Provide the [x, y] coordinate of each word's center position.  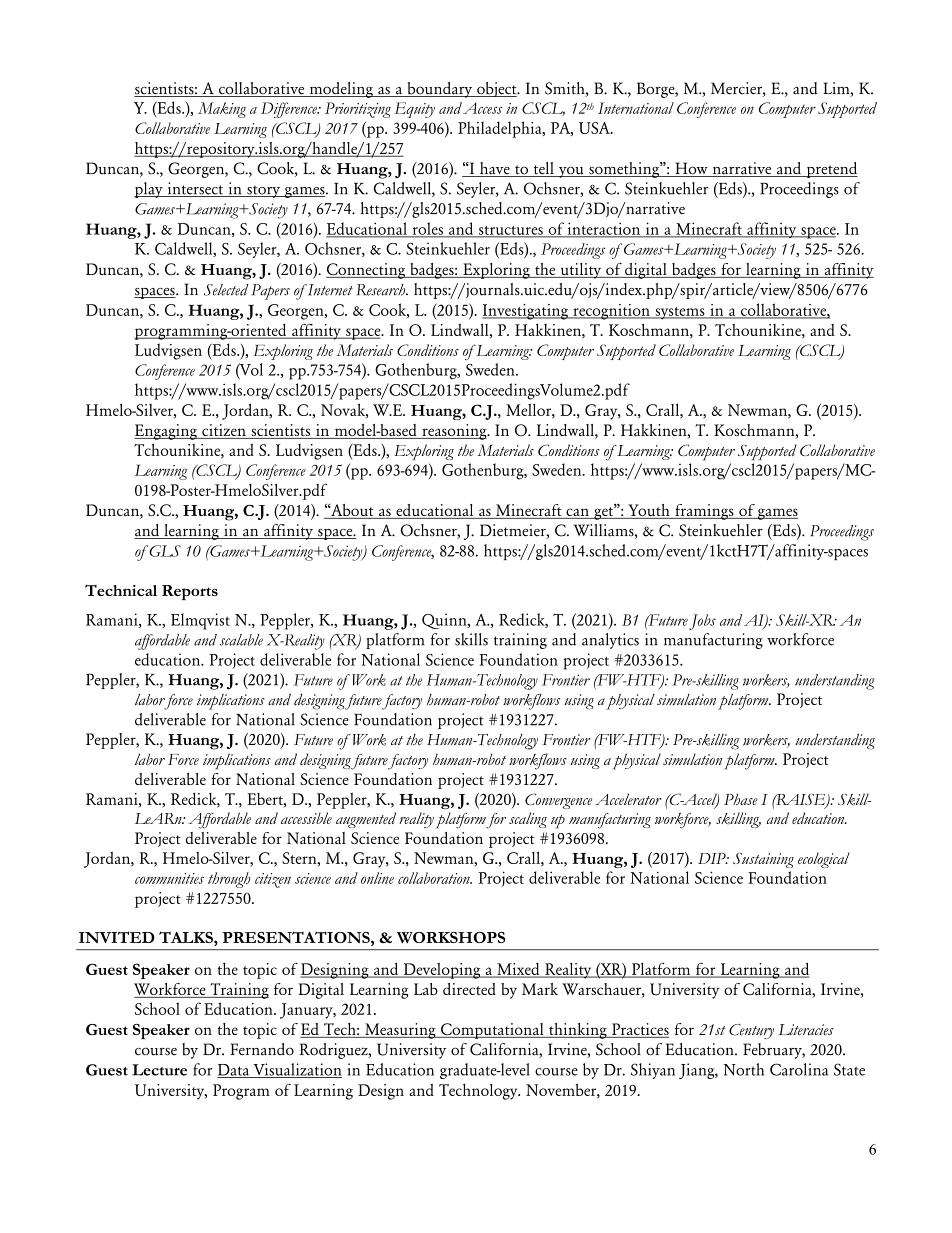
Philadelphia [501, 129]
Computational [492, 1031]
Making [222, 110]
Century [751, 1031]
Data [234, 1071]
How [691, 169]
